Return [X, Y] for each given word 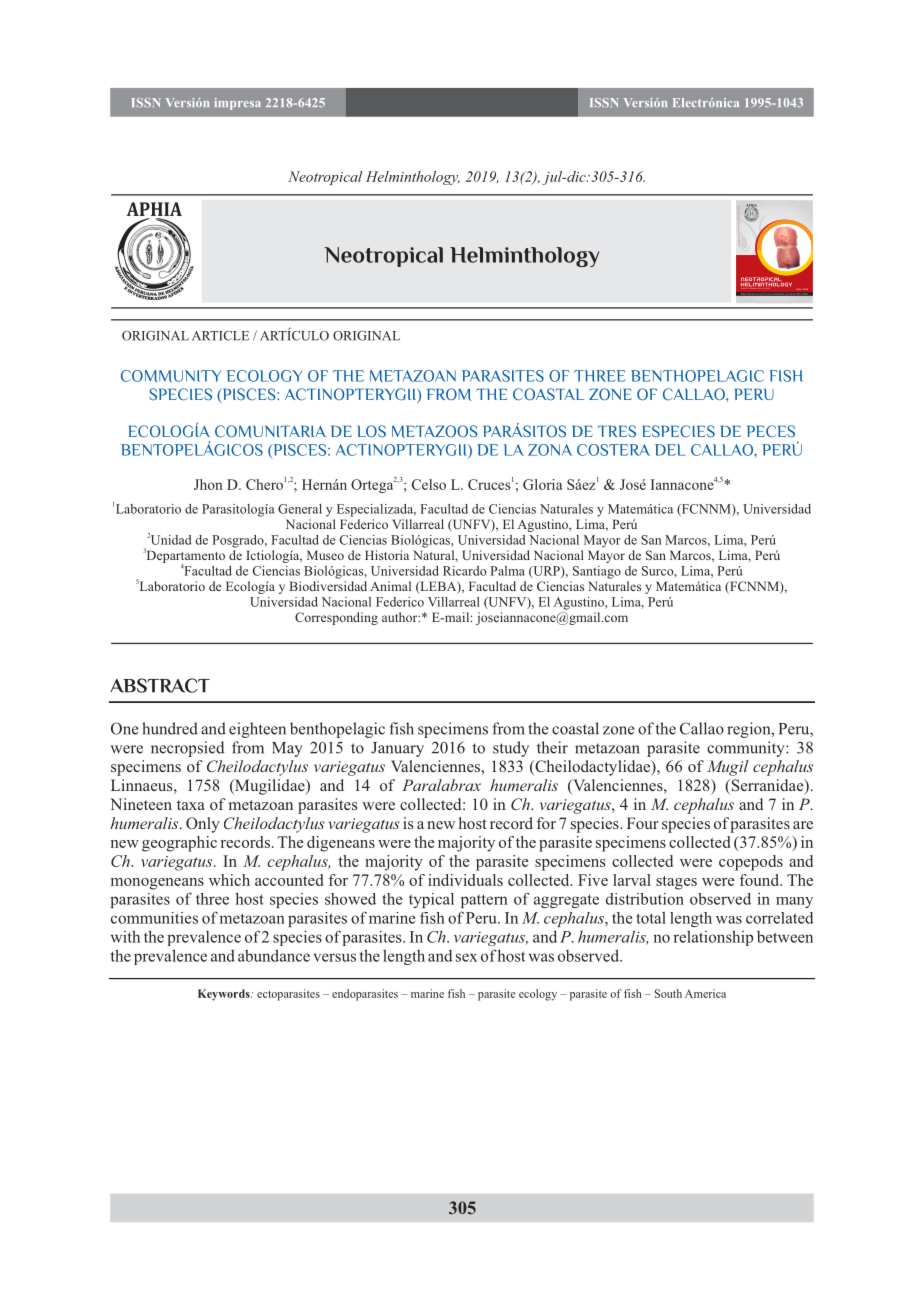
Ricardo [464, 571]
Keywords [225, 995]
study [511, 749]
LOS [372, 431]
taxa [191, 805]
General [300, 509]
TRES [617, 431]
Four [643, 823]
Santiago [597, 572]
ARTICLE [220, 336]
